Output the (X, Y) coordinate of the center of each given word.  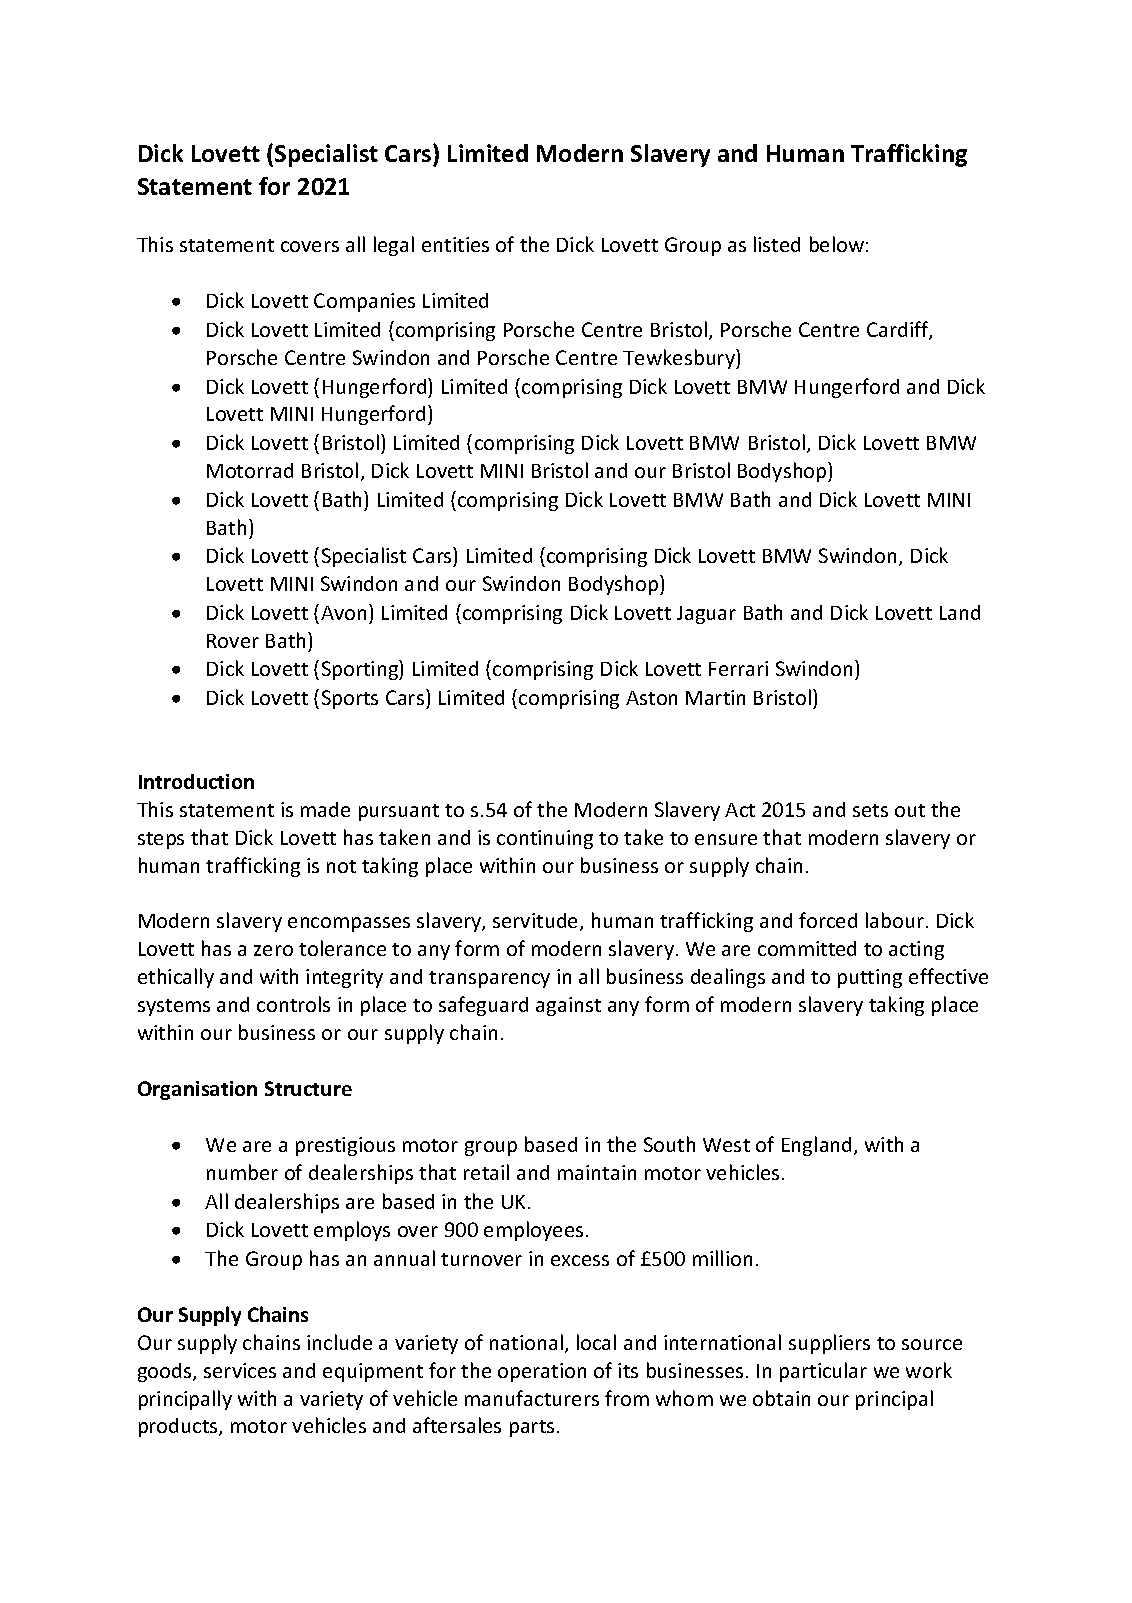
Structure (308, 1088)
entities (455, 244)
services (240, 1370)
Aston (651, 698)
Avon (343, 613)
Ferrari (738, 668)
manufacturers (532, 1398)
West (726, 1145)
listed (777, 244)
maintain (597, 1172)
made (325, 809)
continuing (545, 839)
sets (870, 810)
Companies (364, 302)
